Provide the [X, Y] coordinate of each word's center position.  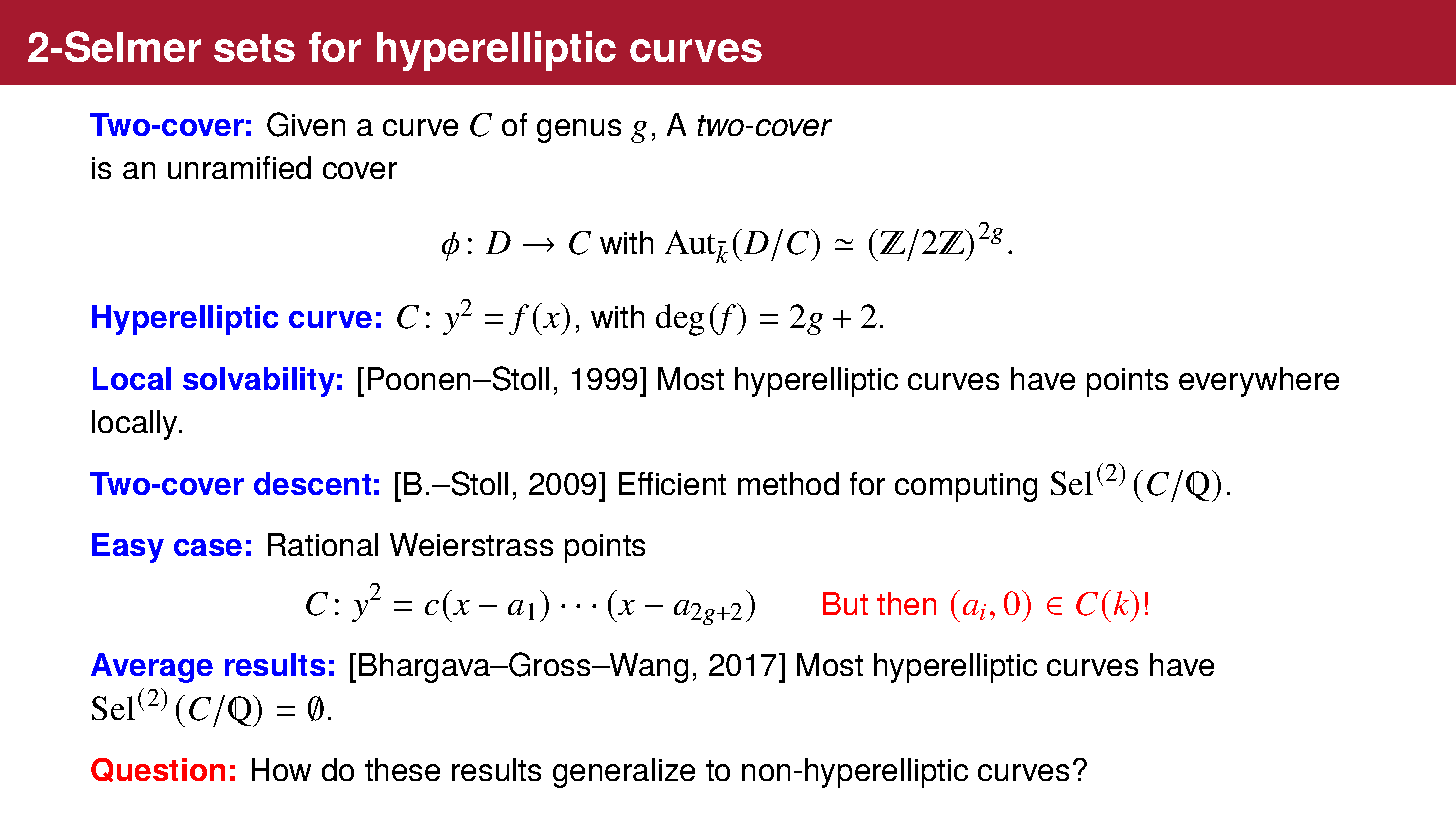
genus [579, 131]
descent [312, 483]
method [788, 483]
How [281, 769]
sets [254, 48]
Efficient [672, 483]
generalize [624, 773]
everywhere [1259, 382]
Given [306, 124]
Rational [323, 544]
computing [966, 487]
